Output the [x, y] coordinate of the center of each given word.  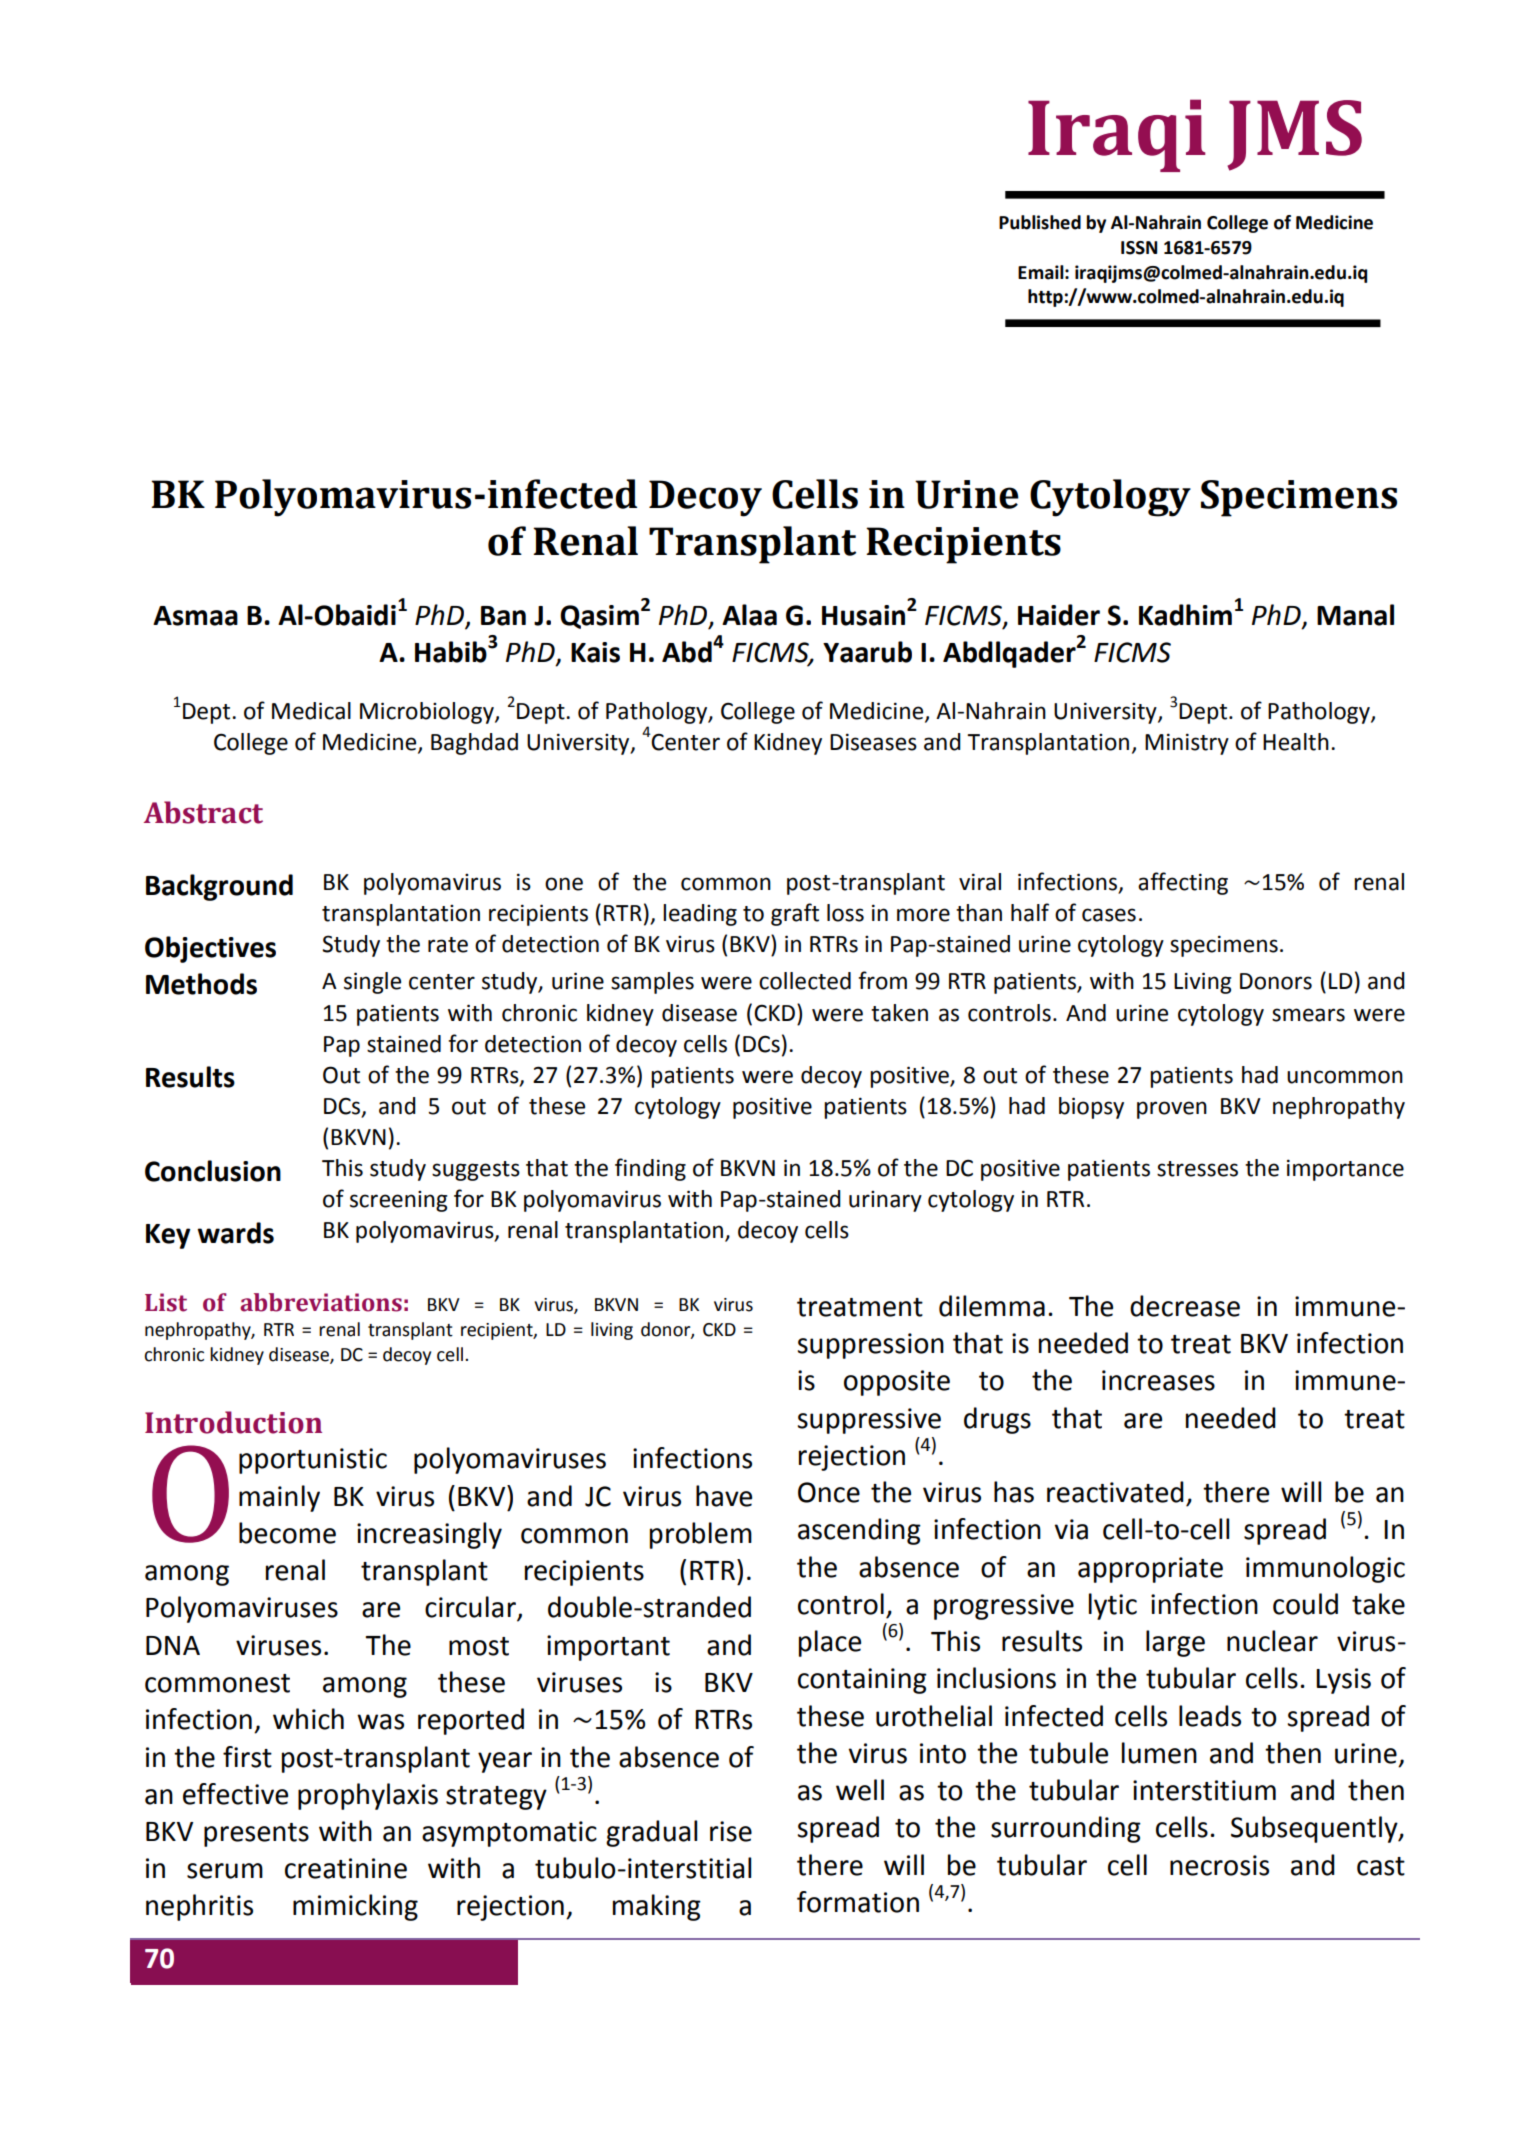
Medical [311, 711]
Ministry [1187, 744]
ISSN [1139, 248]
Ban [503, 616]
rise [731, 1831]
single [372, 983]
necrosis [1219, 1865]
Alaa [749, 615]
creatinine [346, 1868]
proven [1172, 1110]
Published [1040, 222]
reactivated [1115, 1492]
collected [805, 981]
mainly [279, 1498]
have [724, 1496]
